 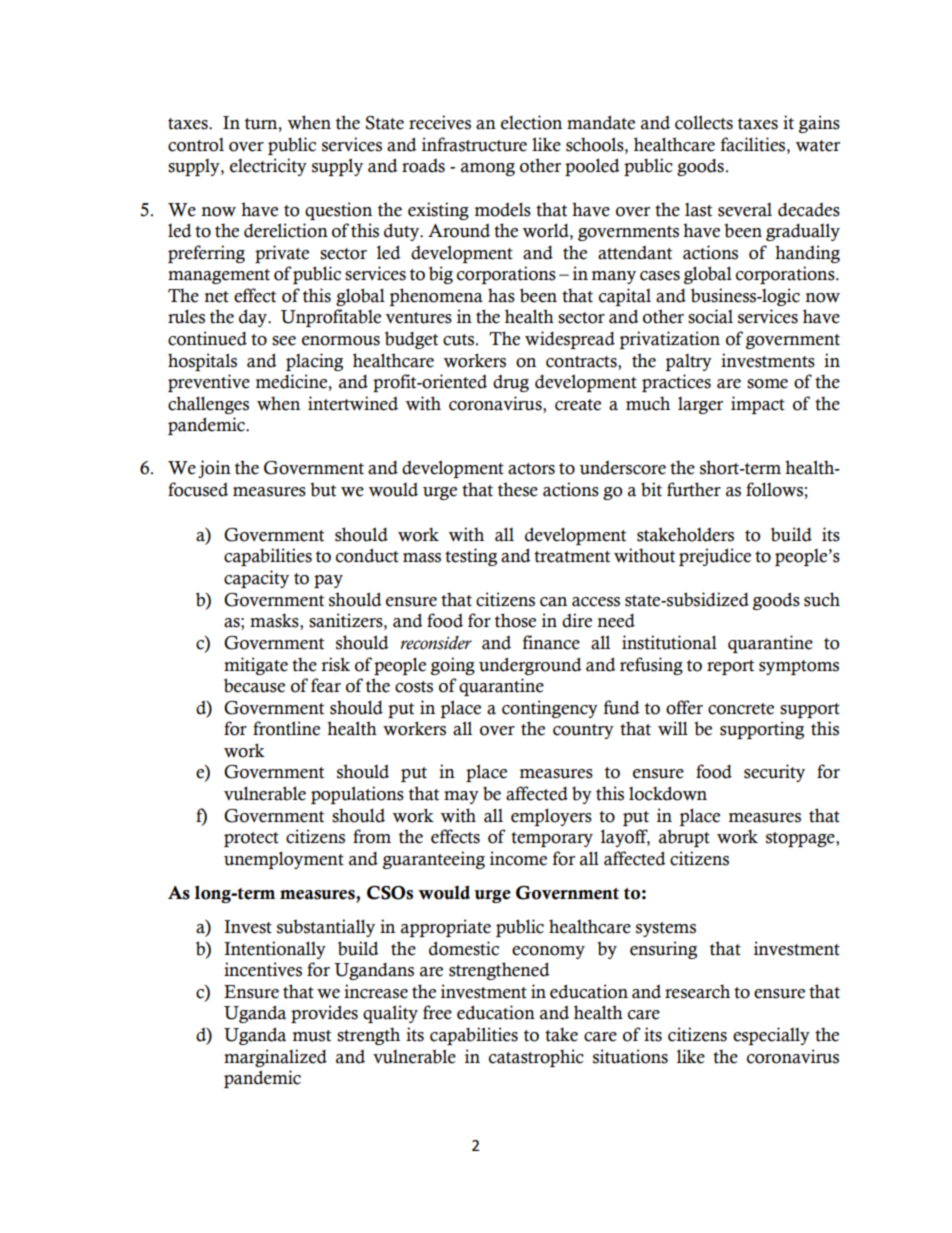 I want to click on among, so click(x=488, y=169).
